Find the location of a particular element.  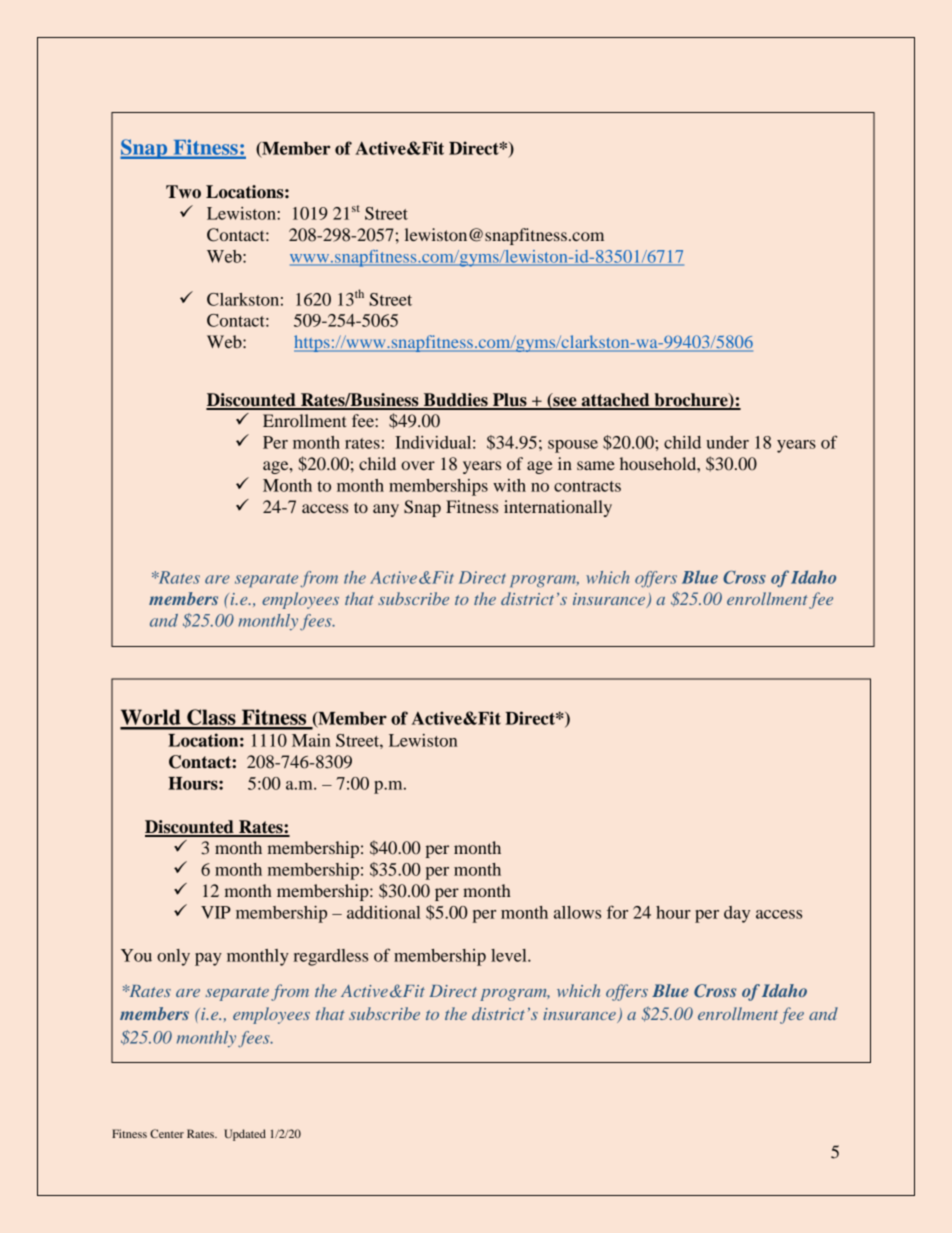

VIP is located at coordinates (216, 912).
